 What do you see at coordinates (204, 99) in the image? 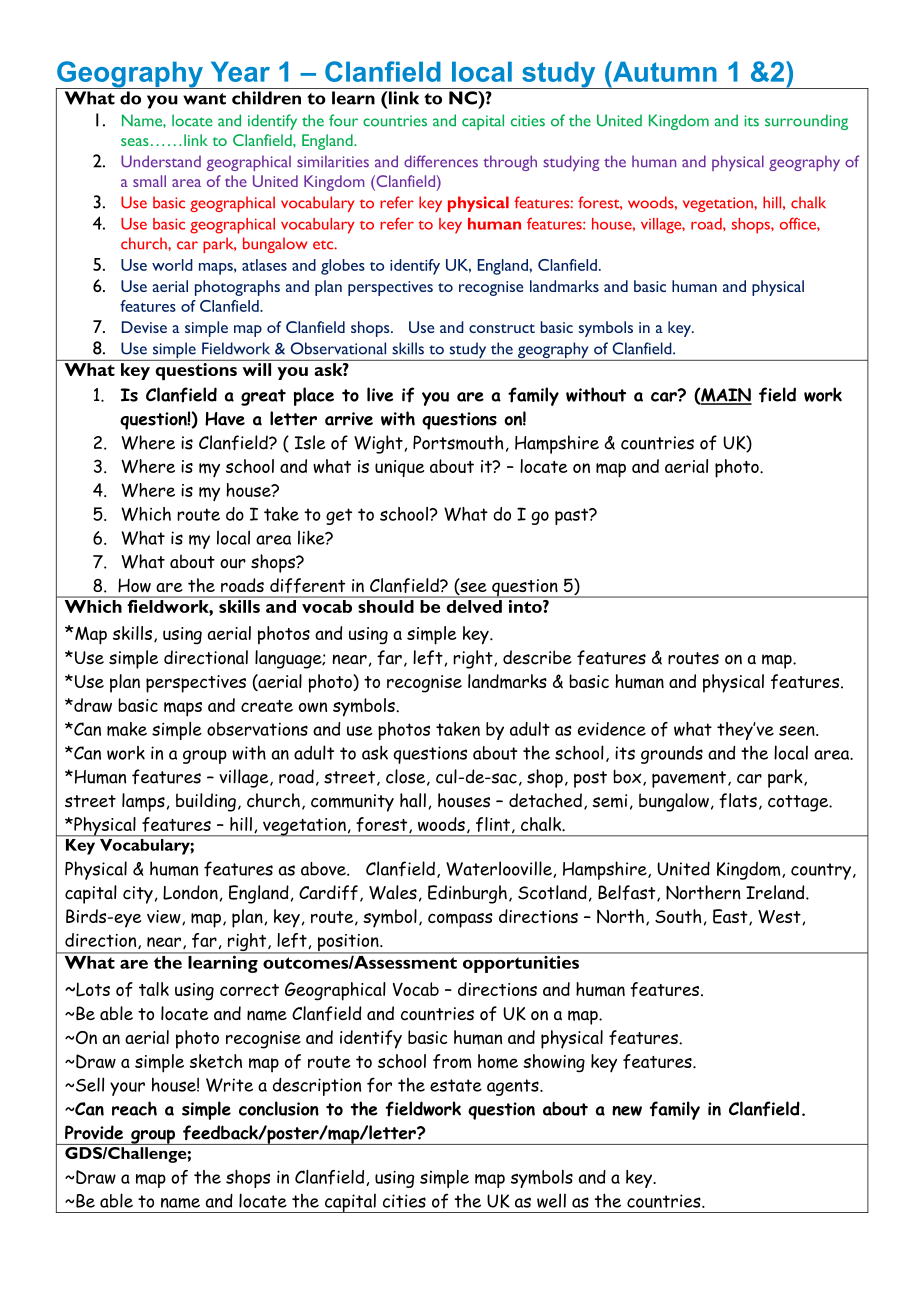
I see `want` at bounding box center [204, 99].
